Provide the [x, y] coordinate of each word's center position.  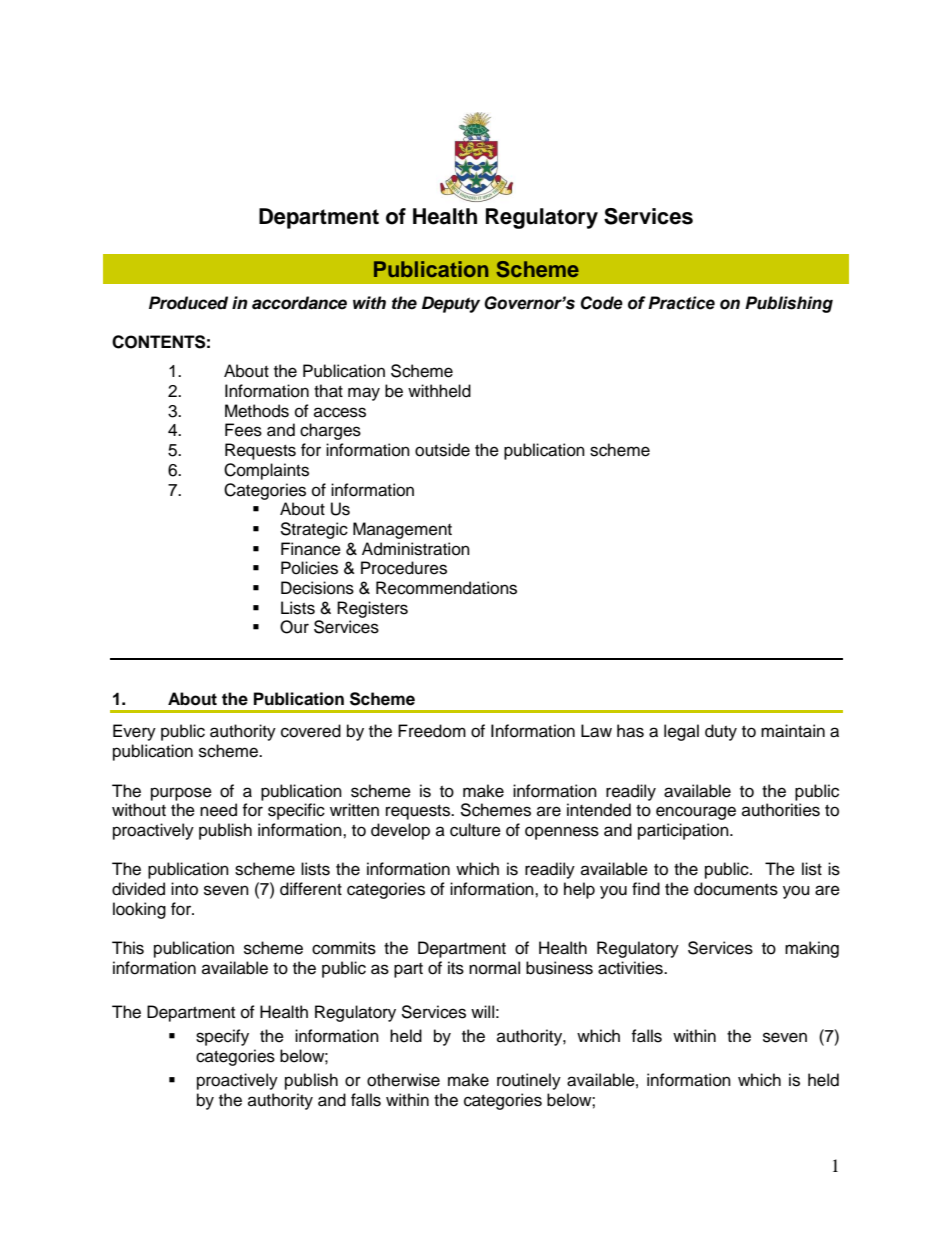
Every [134, 732]
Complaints [266, 471]
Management [402, 530]
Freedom [432, 731]
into [184, 889]
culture [475, 830]
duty [721, 732]
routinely [529, 1081]
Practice [681, 303]
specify [222, 1037]
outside [442, 450]
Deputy [451, 304]
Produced [188, 303]
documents [736, 889]
